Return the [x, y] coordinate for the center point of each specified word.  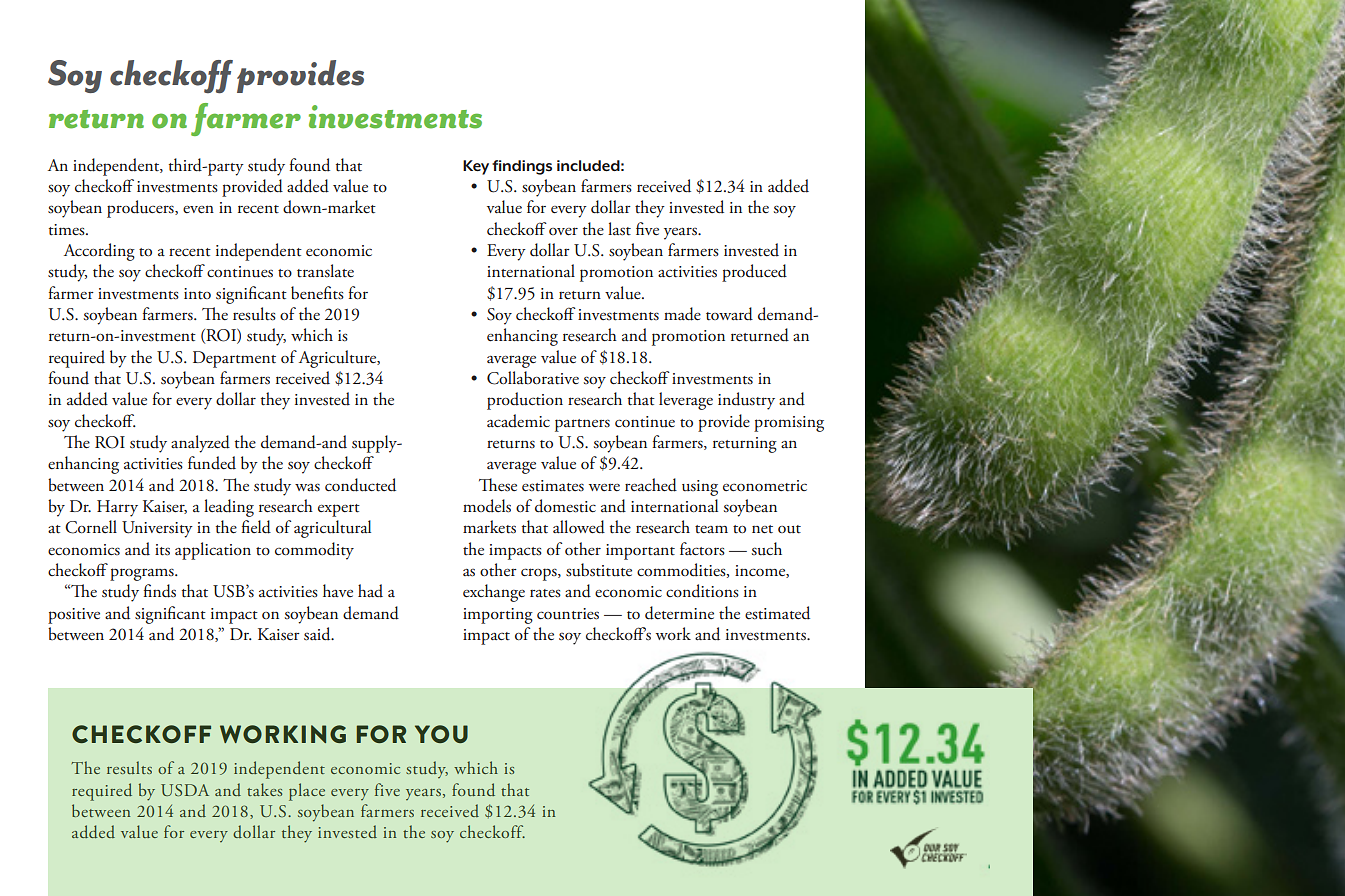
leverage [686, 401]
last [619, 229]
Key [476, 167]
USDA [185, 790]
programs [143, 574]
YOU [441, 734]
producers [141, 209]
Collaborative [533, 378]
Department [234, 359]
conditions [702, 591]
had [370, 591]
